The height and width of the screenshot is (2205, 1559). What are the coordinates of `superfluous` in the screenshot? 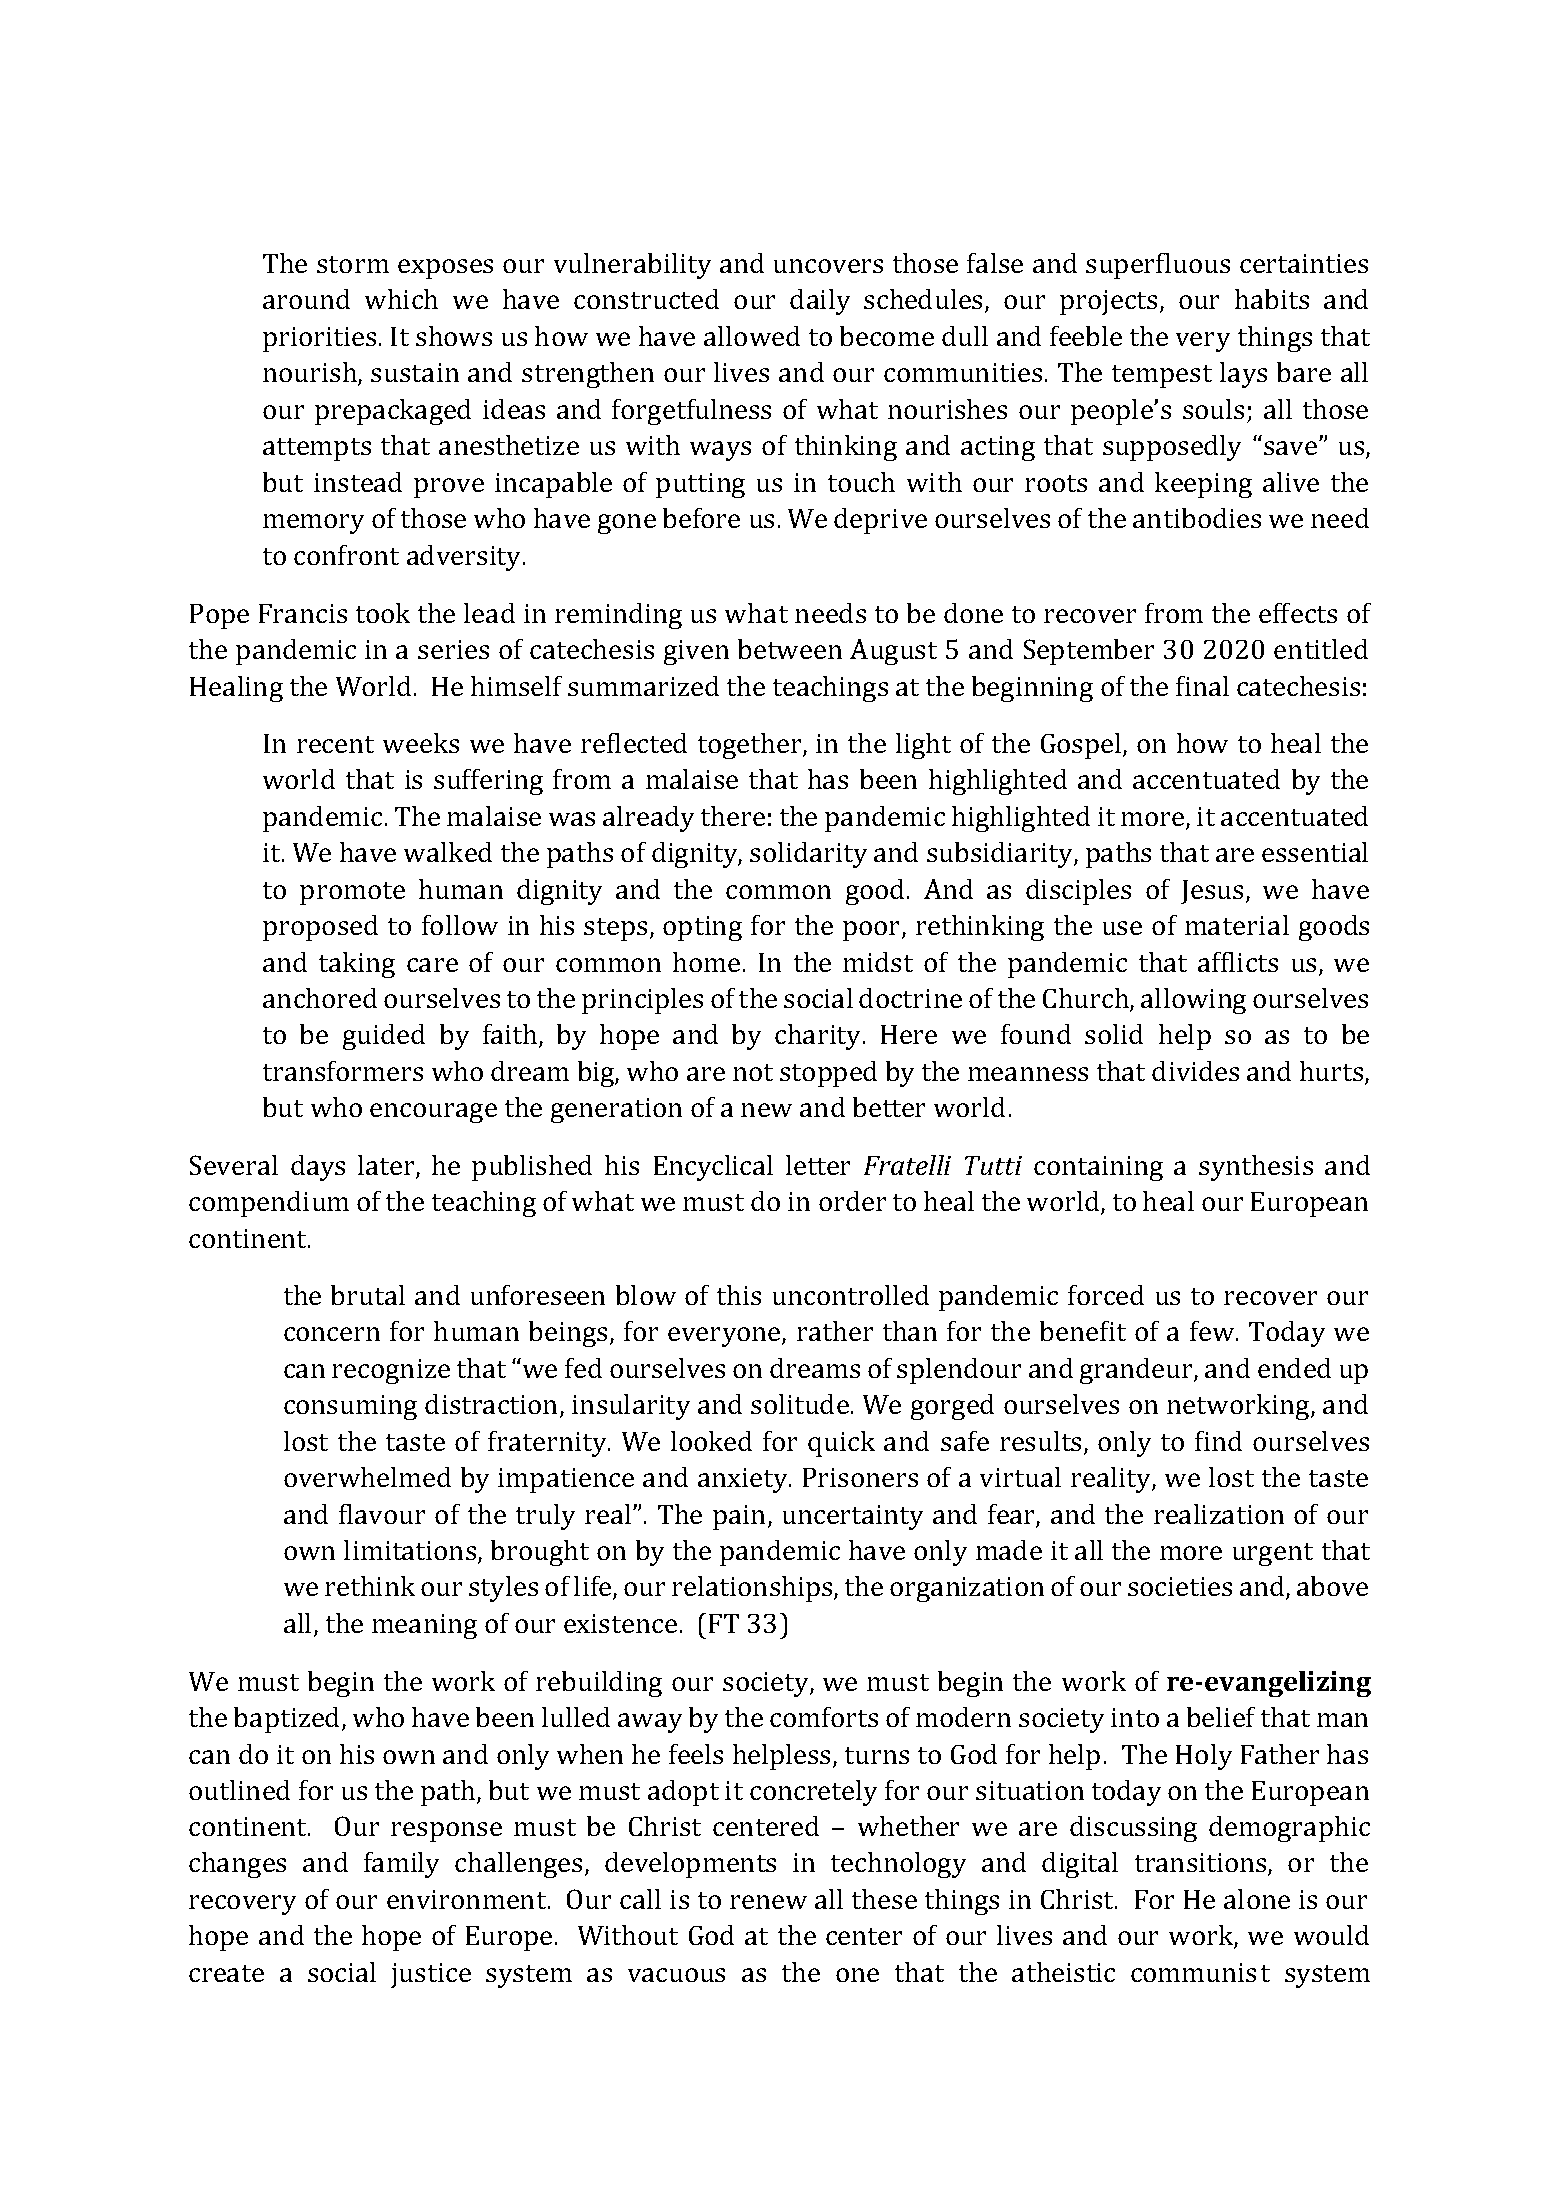 It's located at (1158, 266).
